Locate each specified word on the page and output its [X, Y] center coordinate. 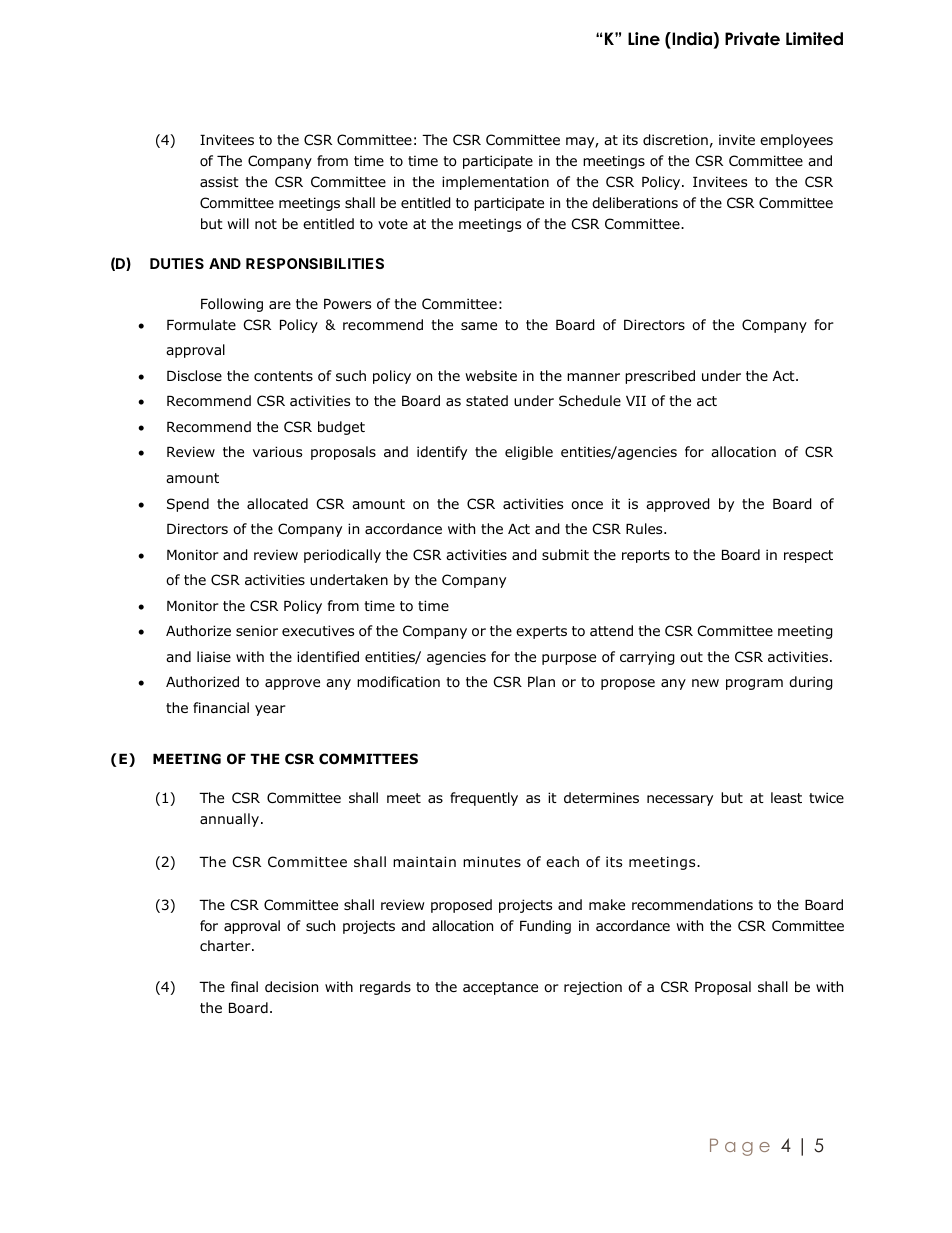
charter [226, 945]
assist [219, 181]
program [754, 684]
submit [565, 554]
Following [232, 305]
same [479, 326]
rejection [593, 988]
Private [752, 39]
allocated [277, 504]
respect [808, 556]
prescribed [660, 377]
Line [644, 39]
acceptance [500, 988]
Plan [541, 681]
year [270, 710]
